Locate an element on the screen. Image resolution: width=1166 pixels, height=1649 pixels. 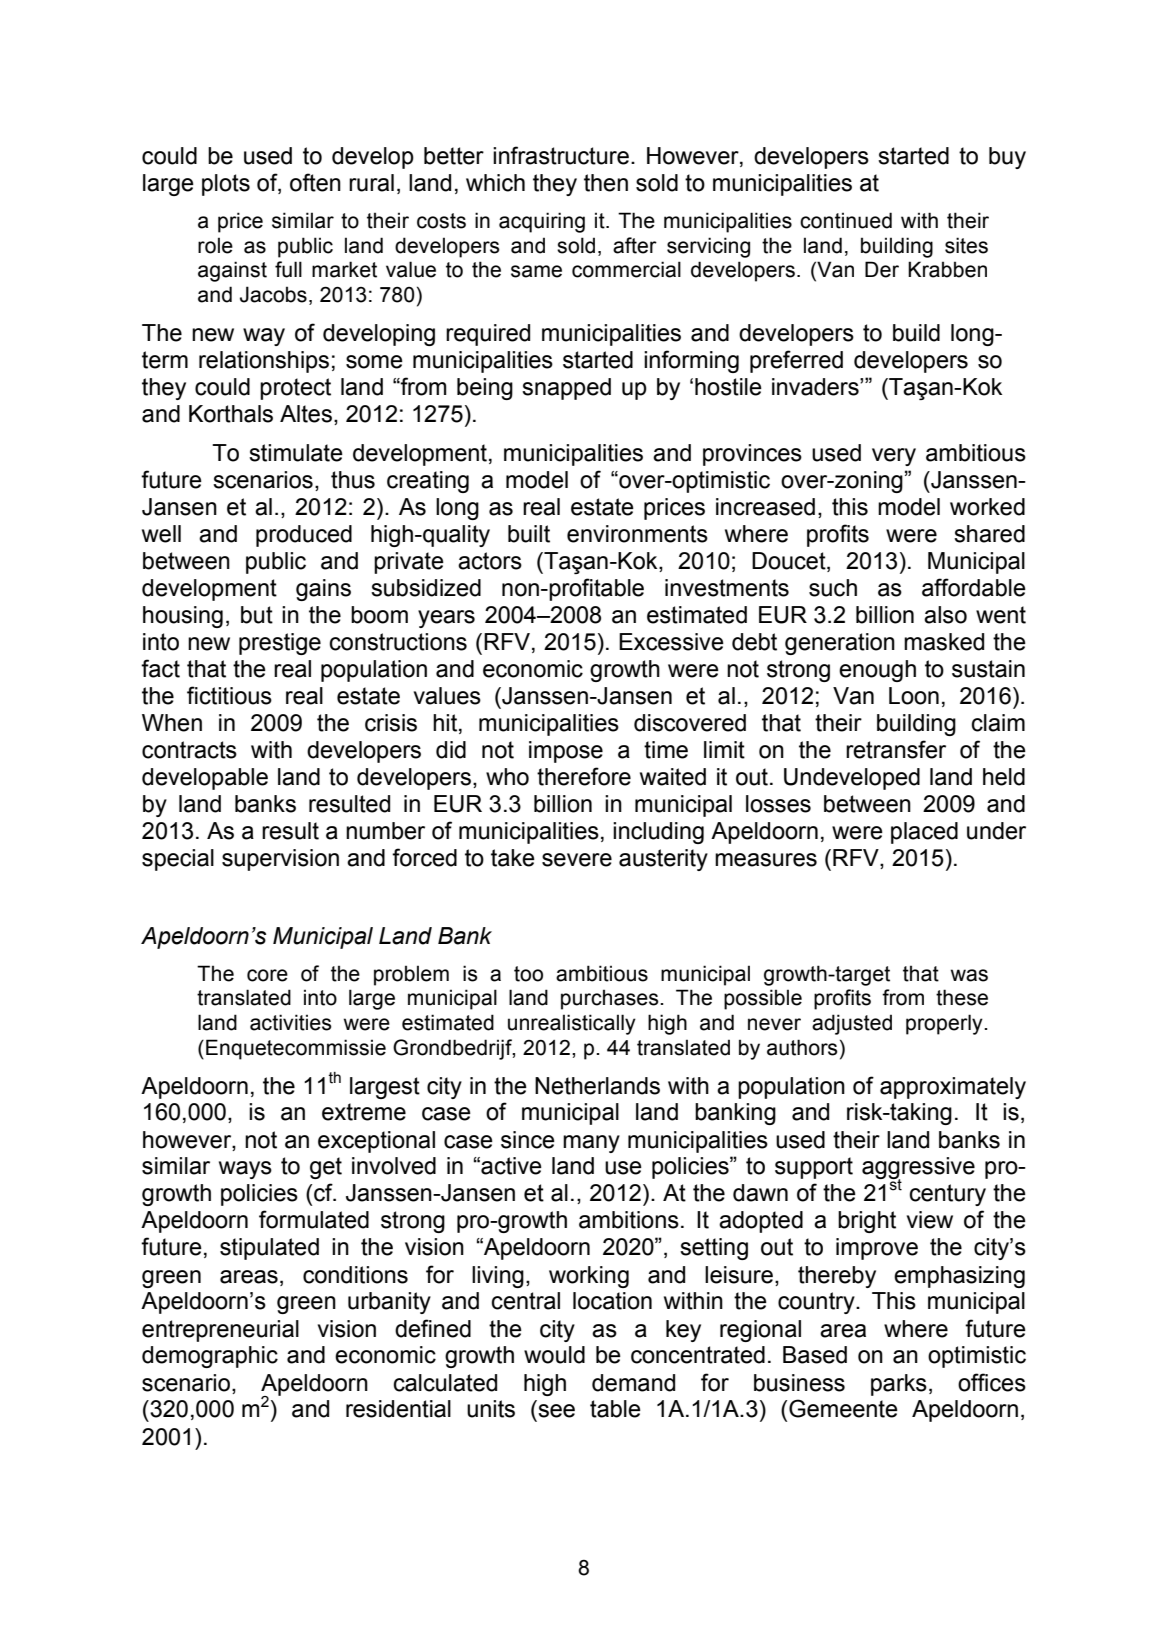
plots is located at coordinates (226, 185).
